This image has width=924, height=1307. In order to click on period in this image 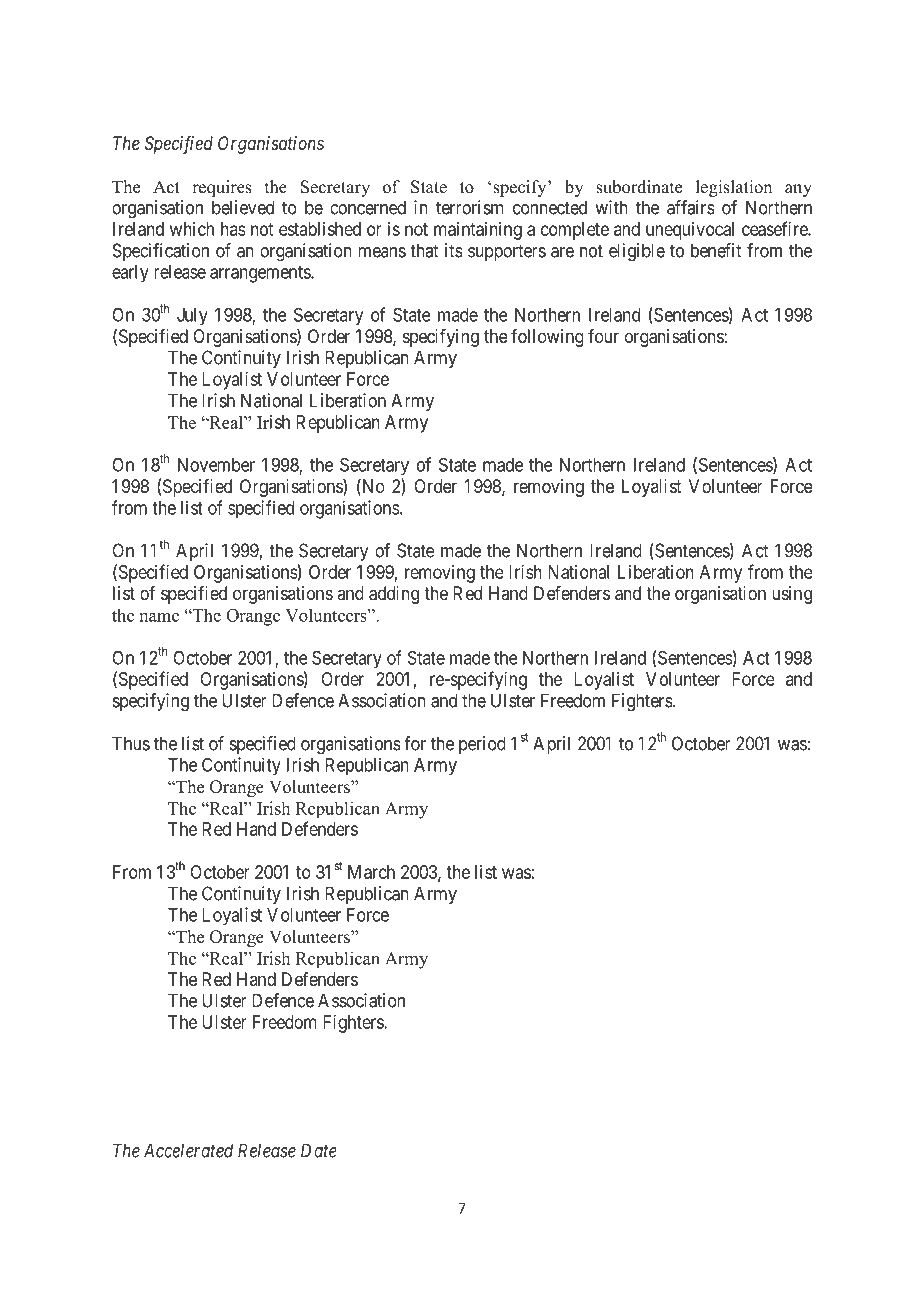, I will do `click(482, 745)`.
